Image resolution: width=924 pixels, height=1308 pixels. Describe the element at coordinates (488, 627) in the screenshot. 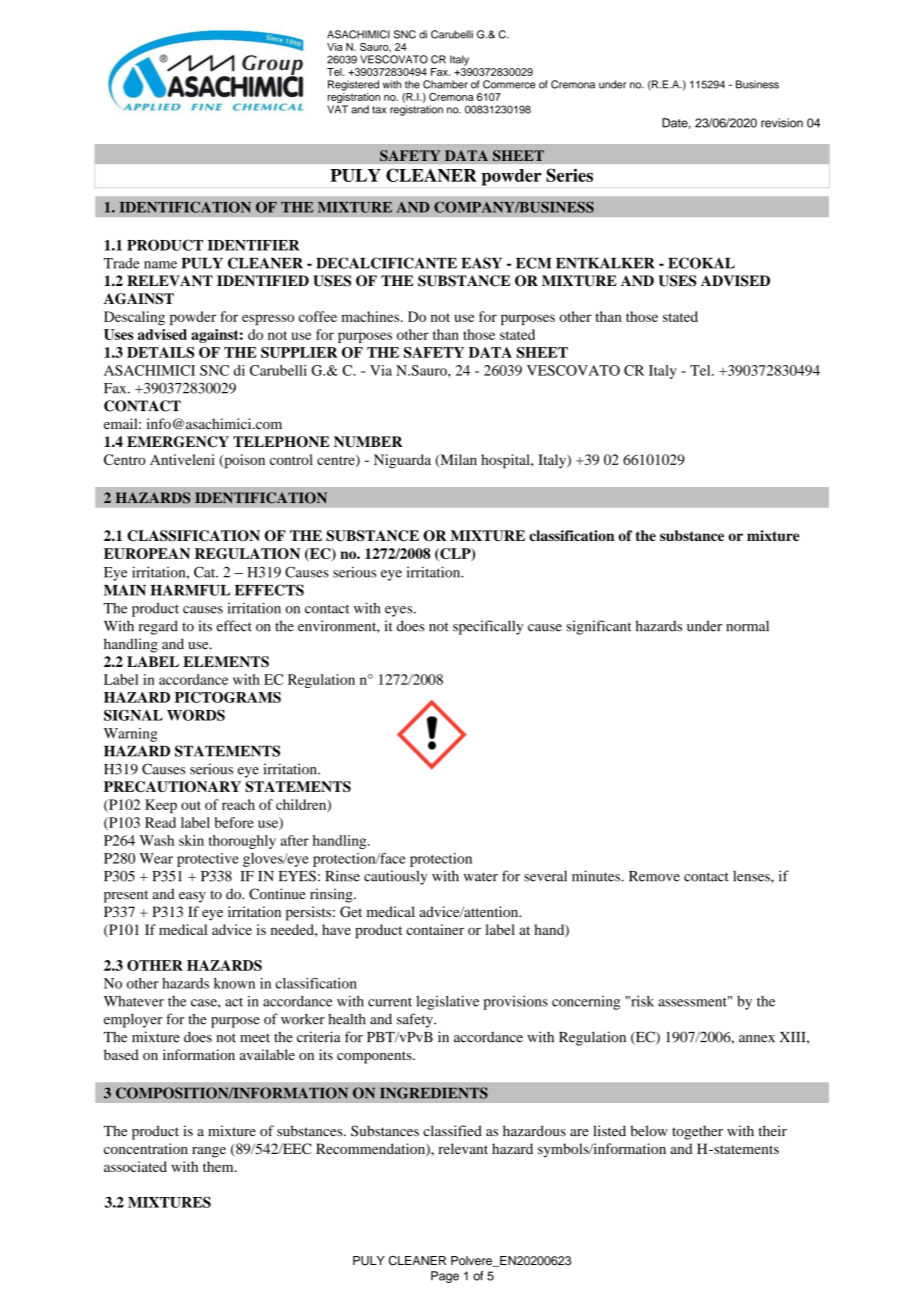

I see `specifically` at that location.
